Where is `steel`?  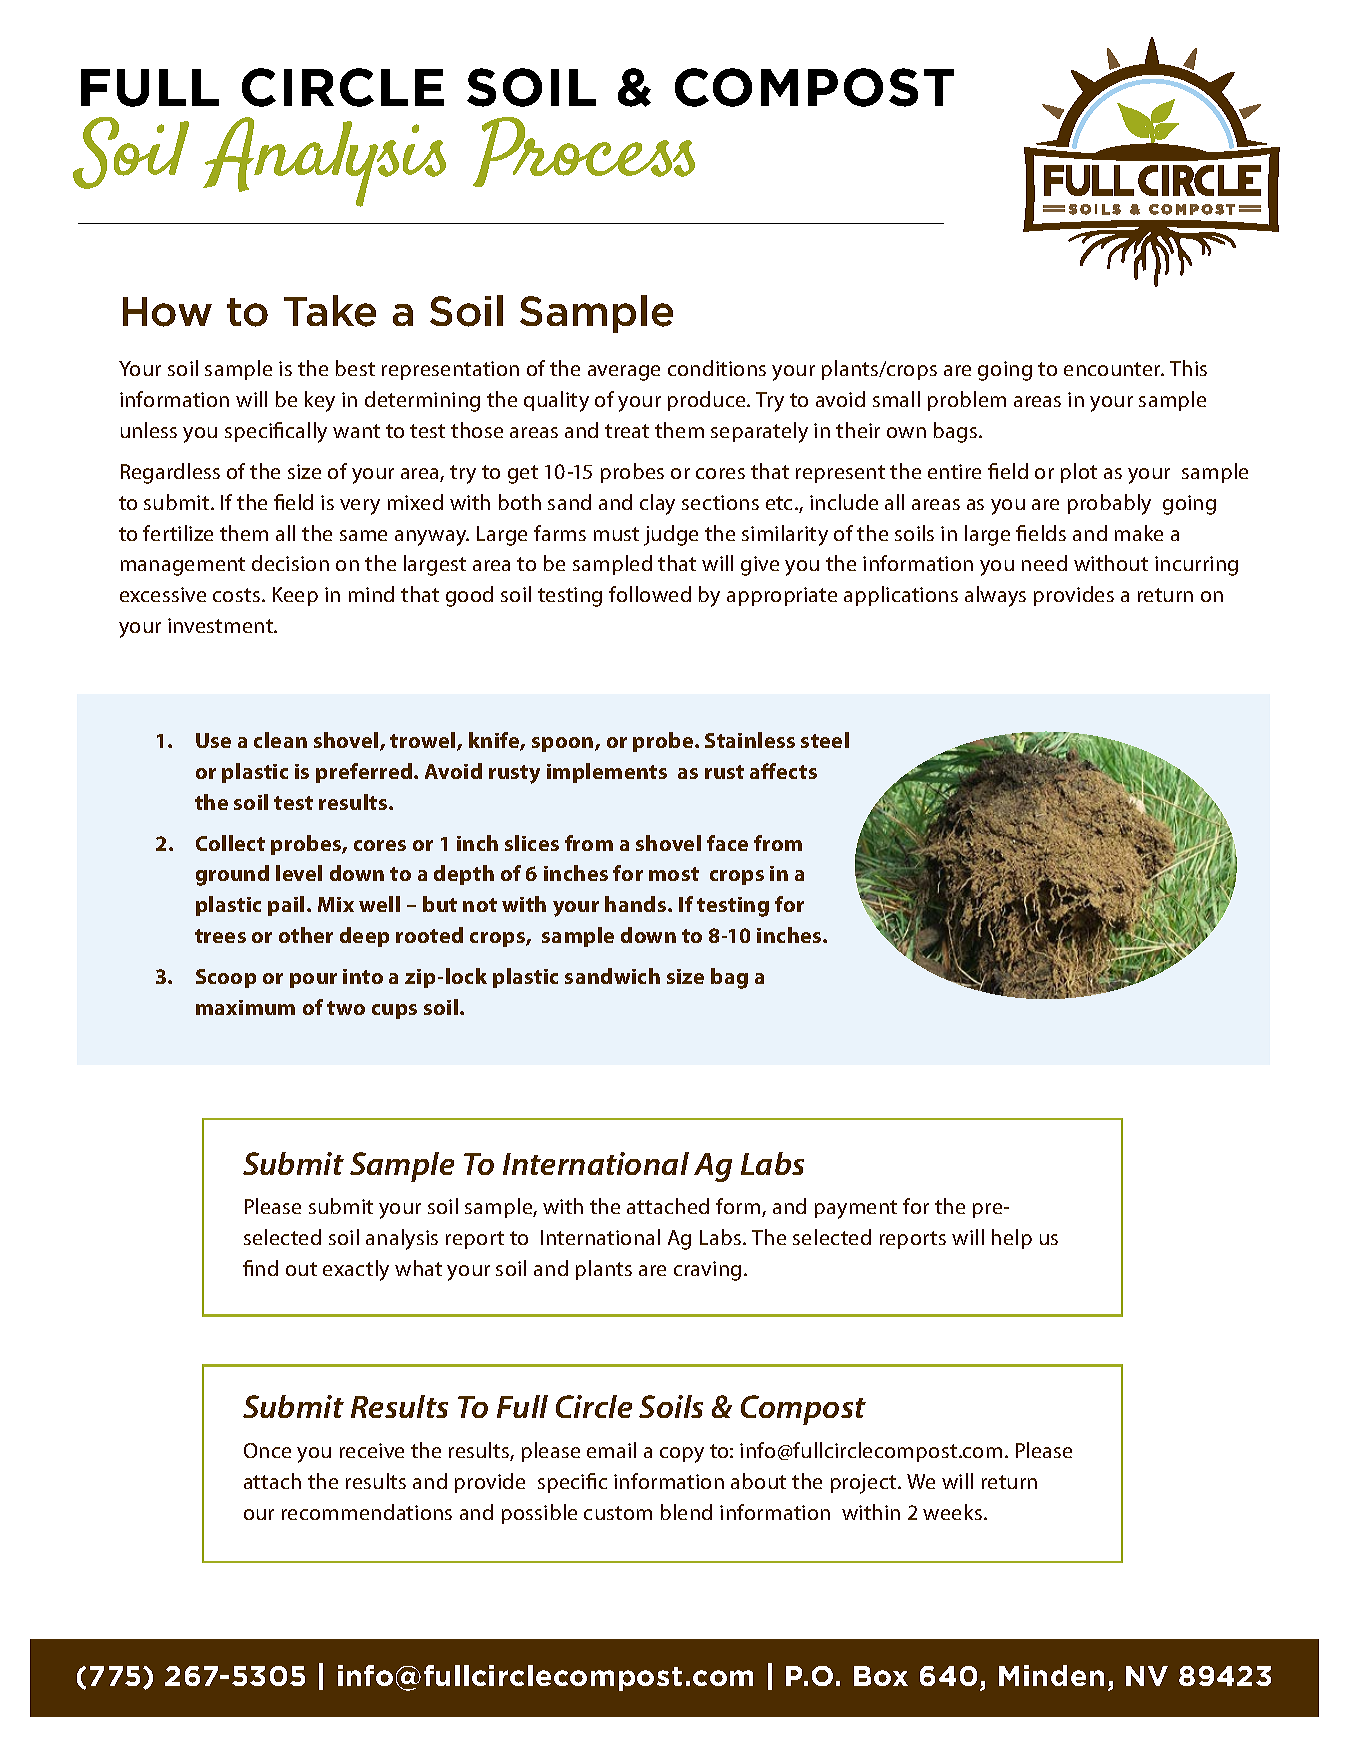
steel is located at coordinates (825, 740).
